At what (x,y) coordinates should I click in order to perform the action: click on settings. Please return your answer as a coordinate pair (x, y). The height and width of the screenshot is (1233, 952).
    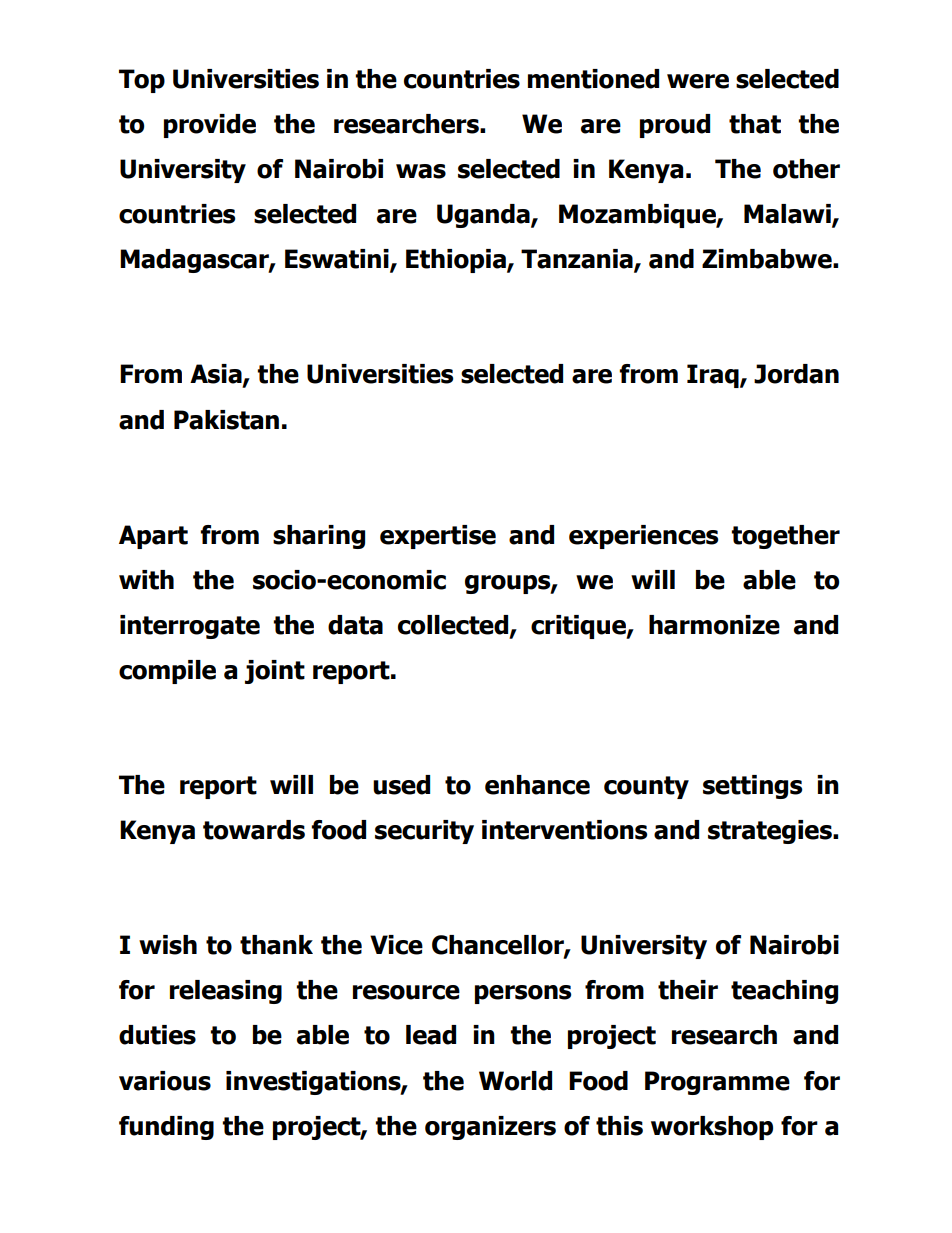
    Looking at the image, I should click on (752, 787).
